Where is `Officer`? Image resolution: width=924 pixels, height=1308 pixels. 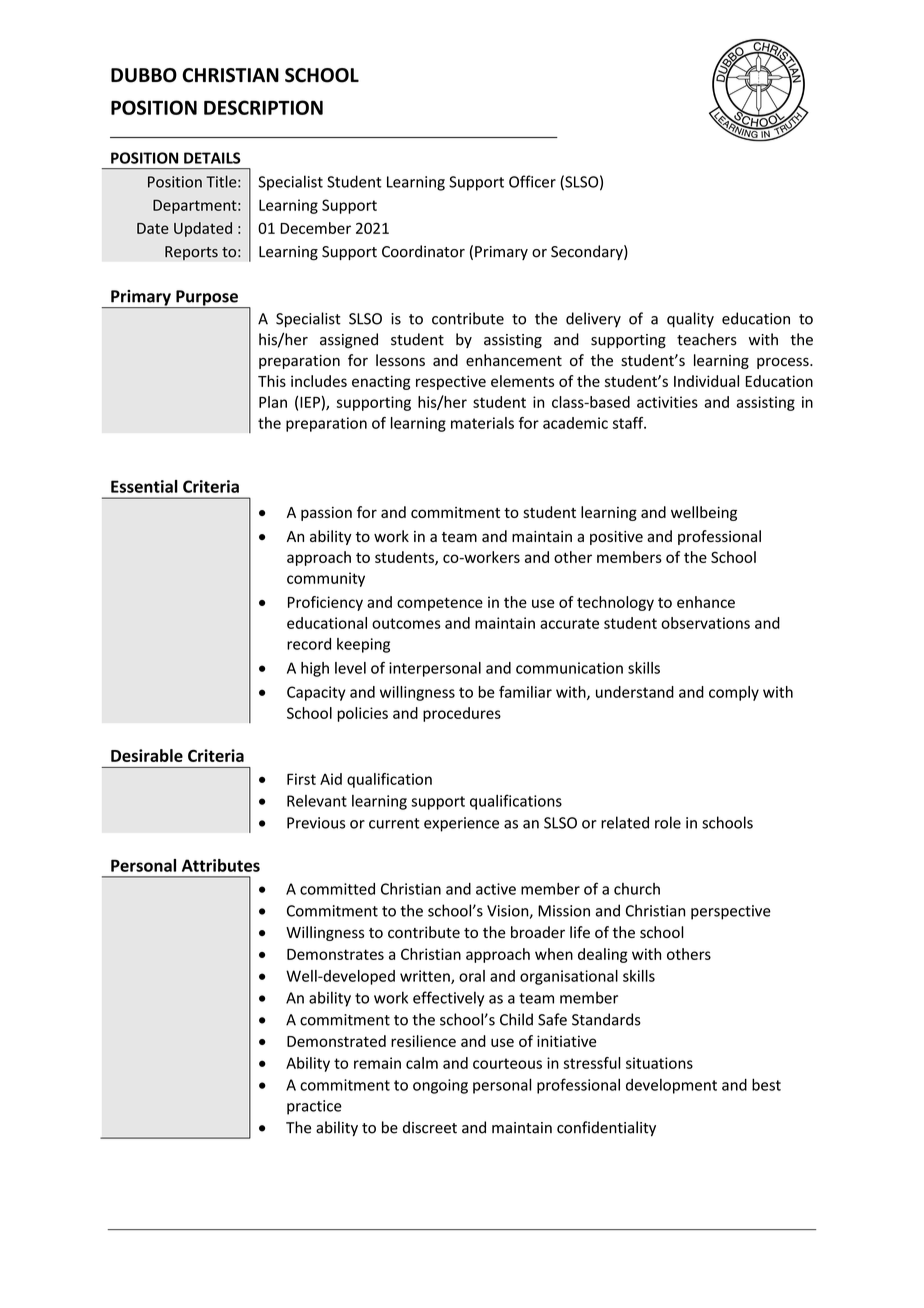
Officer is located at coordinates (532, 181).
